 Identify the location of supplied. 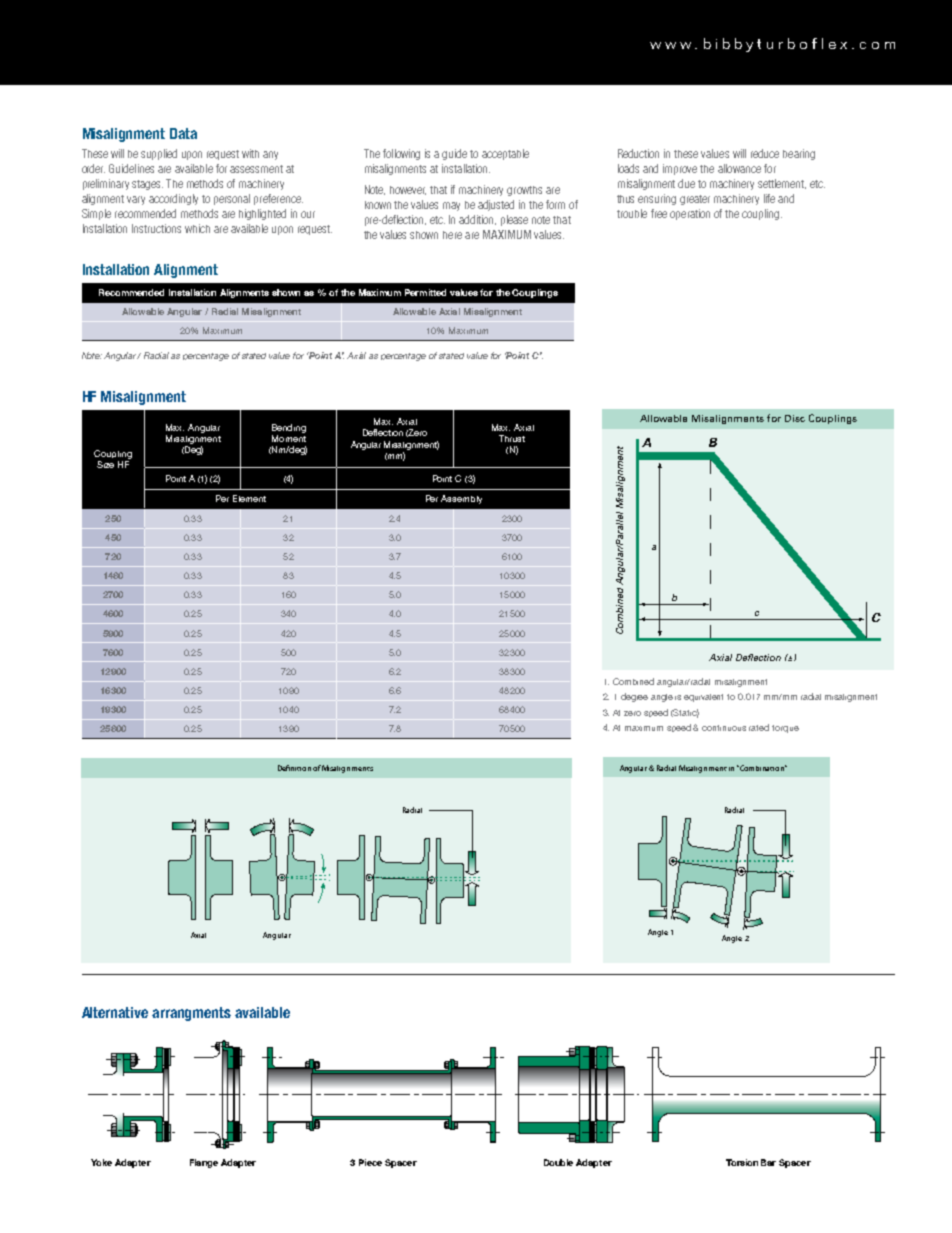
(159, 154).
